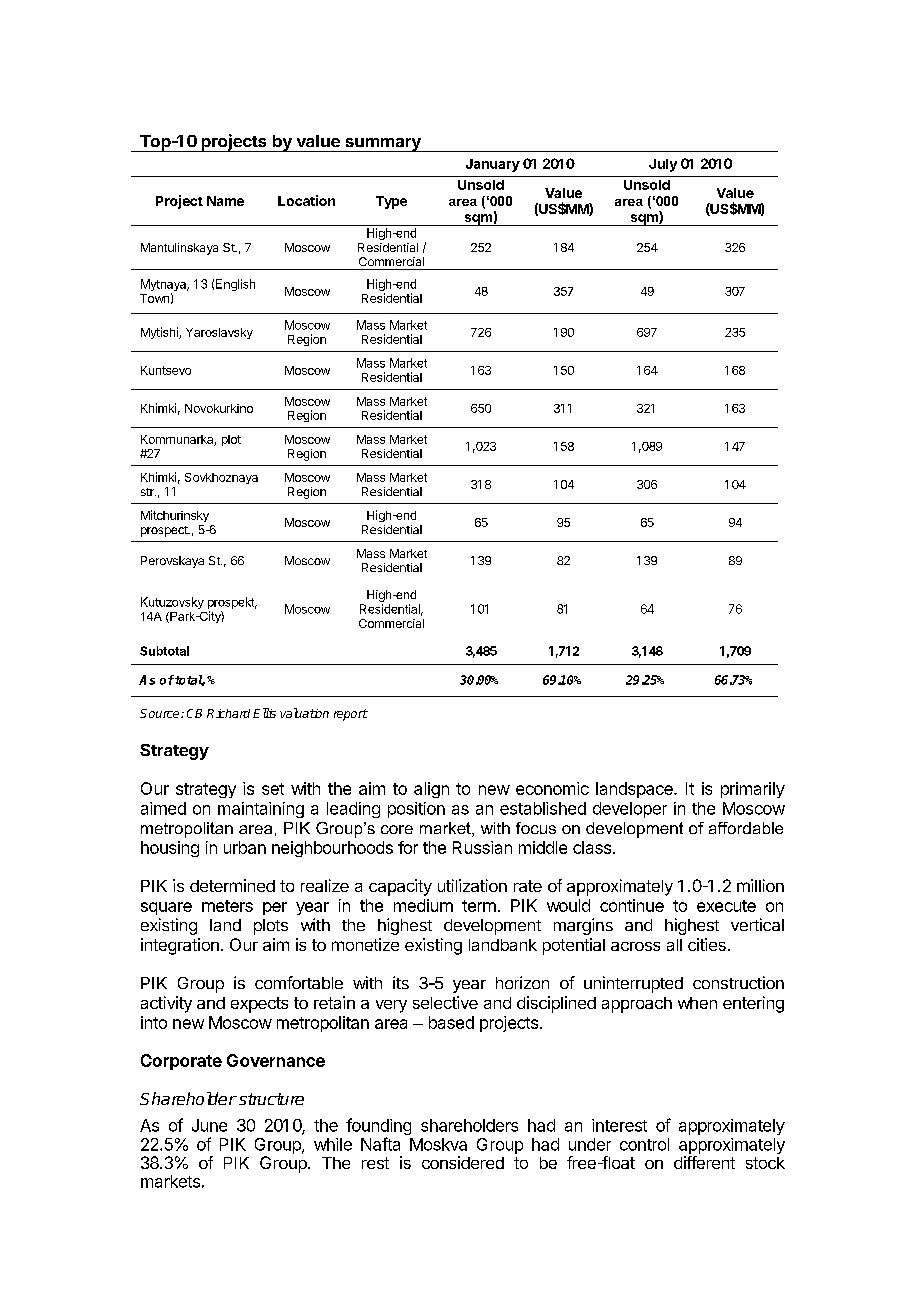  What do you see at coordinates (663, 165) in the document?
I see `July` at bounding box center [663, 165].
